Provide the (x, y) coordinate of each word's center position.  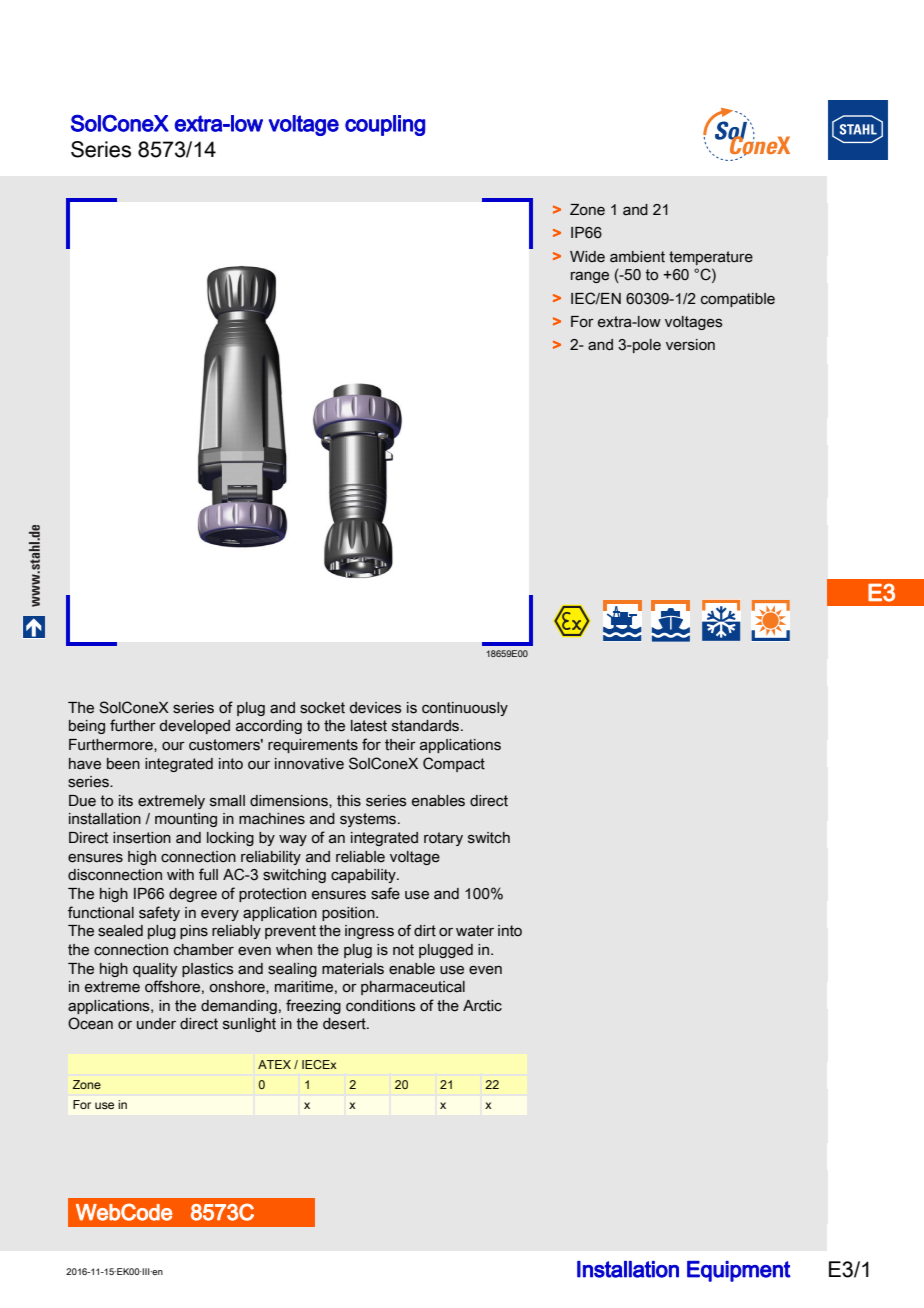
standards (427, 726)
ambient (637, 257)
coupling (385, 125)
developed (195, 727)
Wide (587, 257)
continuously (465, 709)
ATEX (274, 1064)
